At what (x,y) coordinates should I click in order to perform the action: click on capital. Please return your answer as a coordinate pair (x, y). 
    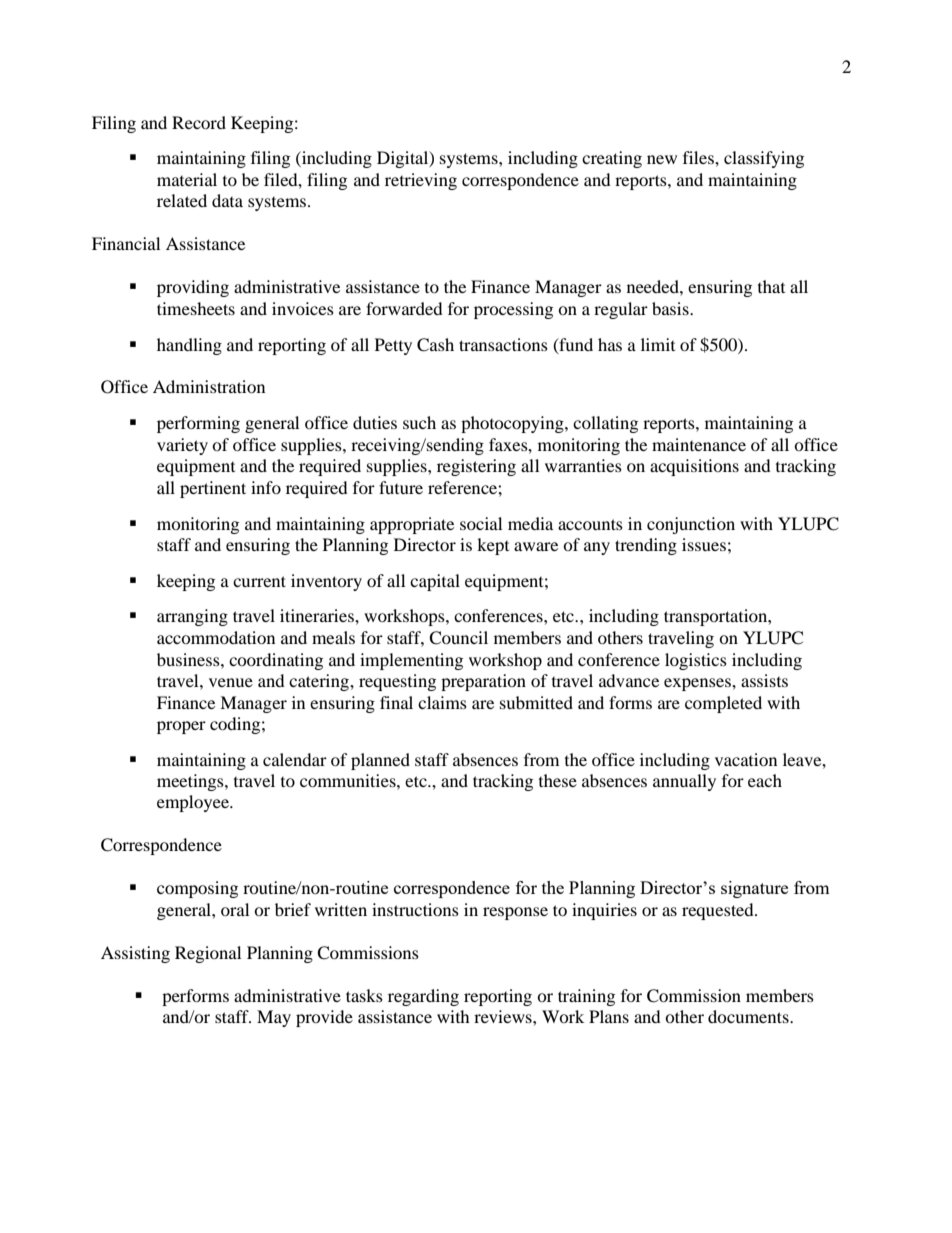
    Looking at the image, I should click on (435, 582).
